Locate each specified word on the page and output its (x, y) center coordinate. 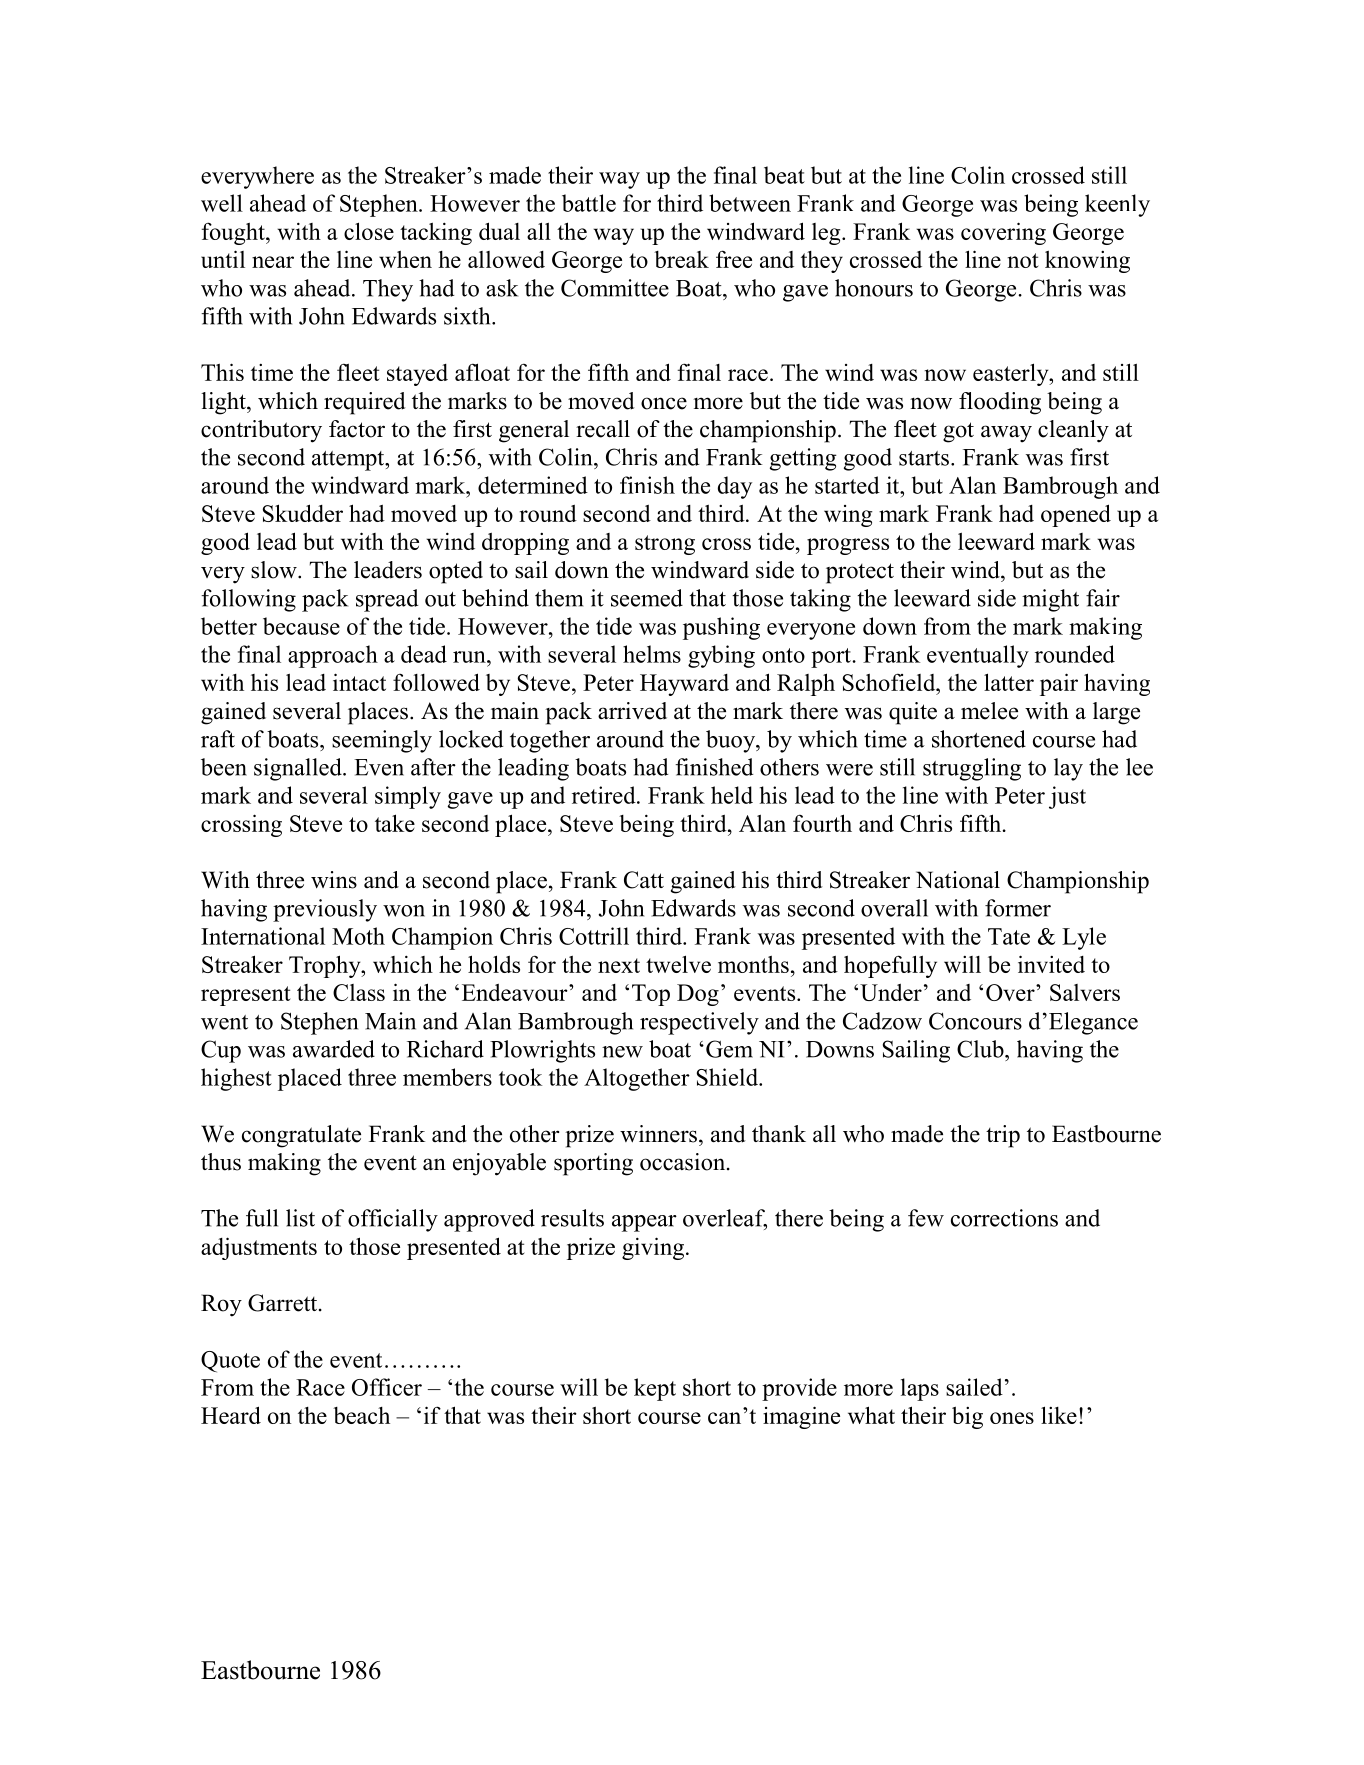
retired (605, 795)
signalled (299, 769)
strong (665, 545)
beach (361, 1415)
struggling (972, 769)
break (681, 259)
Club (981, 1049)
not (1023, 260)
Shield (728, 1077)
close (369, 231)
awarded (334, 1049)
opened (1076, 515)
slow (275, 570)
